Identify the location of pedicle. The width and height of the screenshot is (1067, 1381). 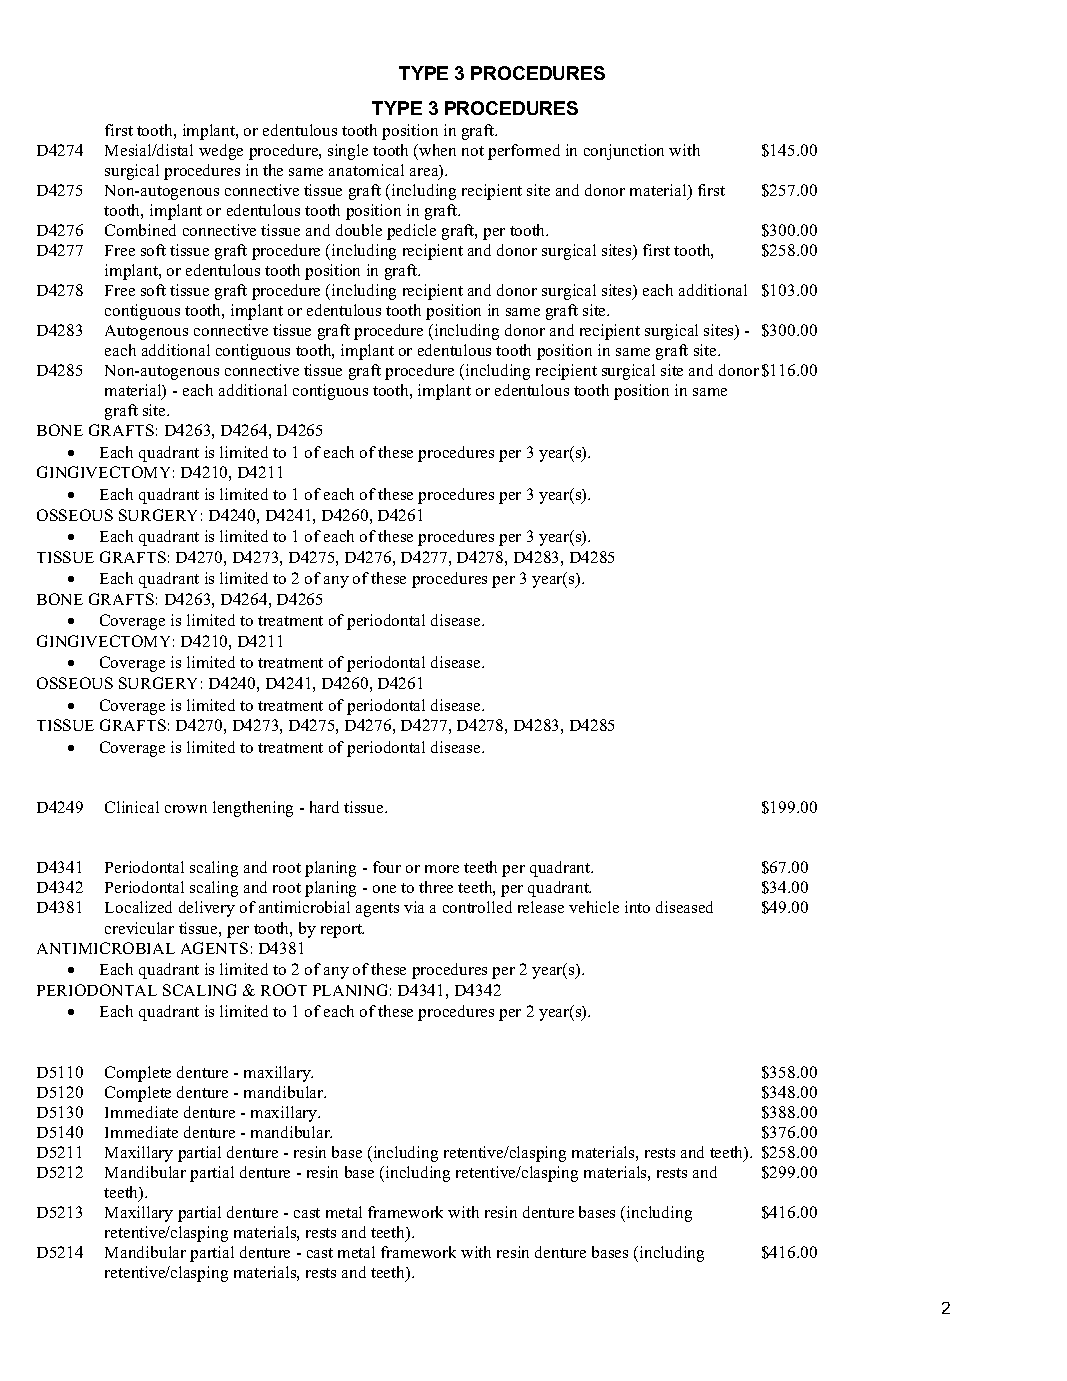
(411, 232).
